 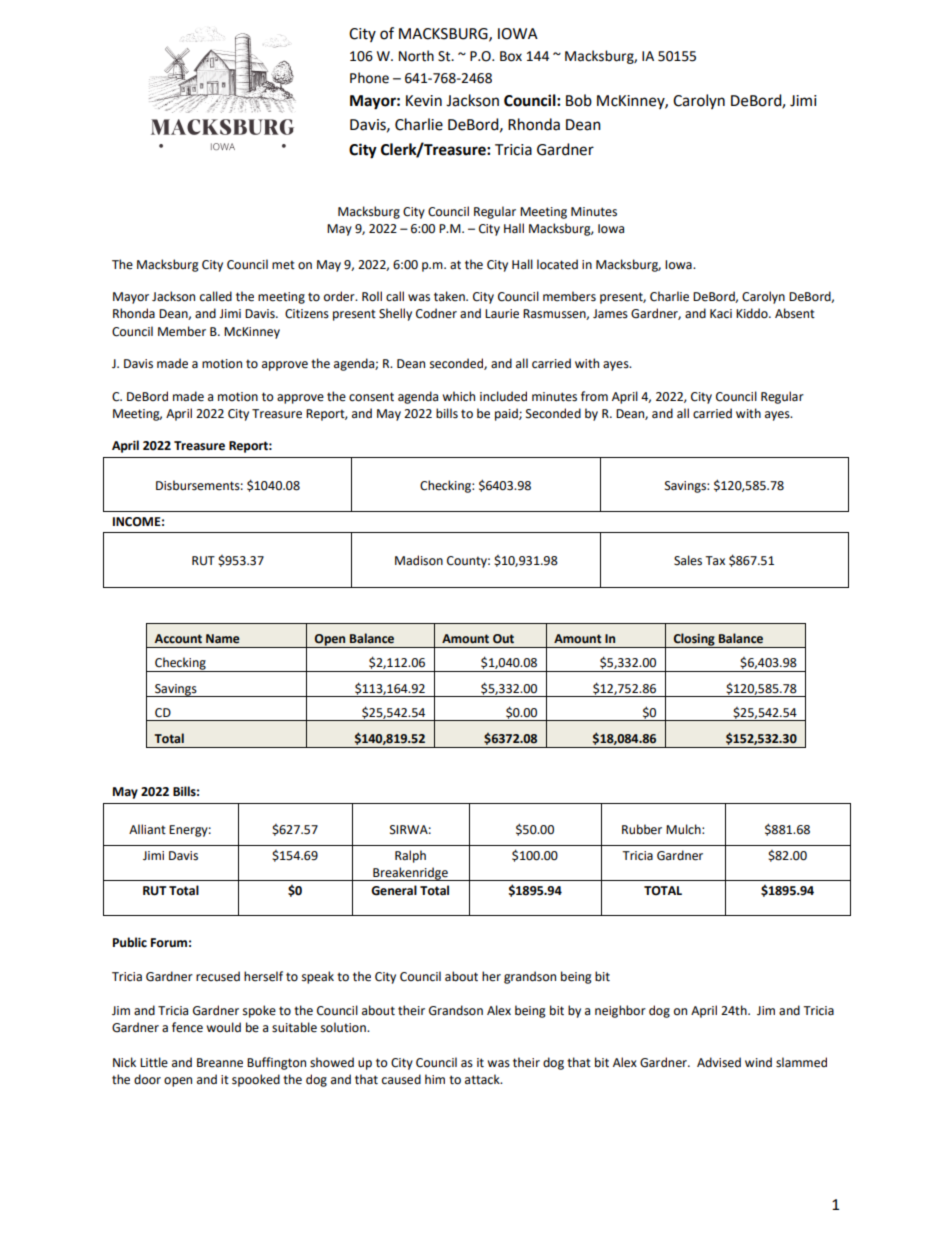 What do you see at coordinates (369, 78) in the document?
I see `Phone` at bounding box center [369, 78].
